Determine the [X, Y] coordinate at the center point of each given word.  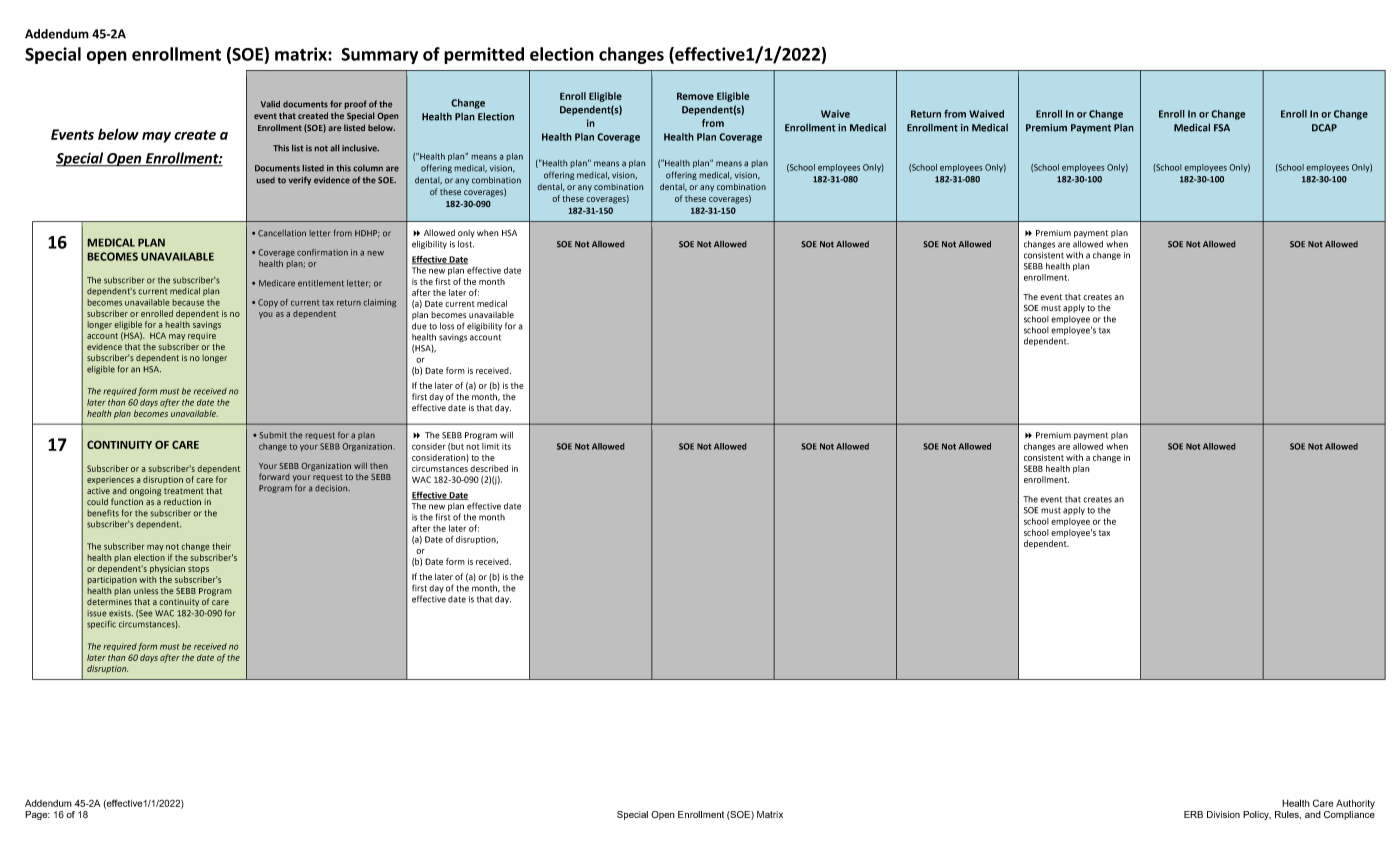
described [489, 468]
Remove [695, 96]
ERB [1193, 814]
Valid [270, 104]
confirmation [322, 252]
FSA [1222, 128]
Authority [1355, 804]
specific [101, 624]
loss [447, 326]
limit [490, 446]
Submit [273, 435]
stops [198, 570]
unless [146, 591]
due [419, 326]
